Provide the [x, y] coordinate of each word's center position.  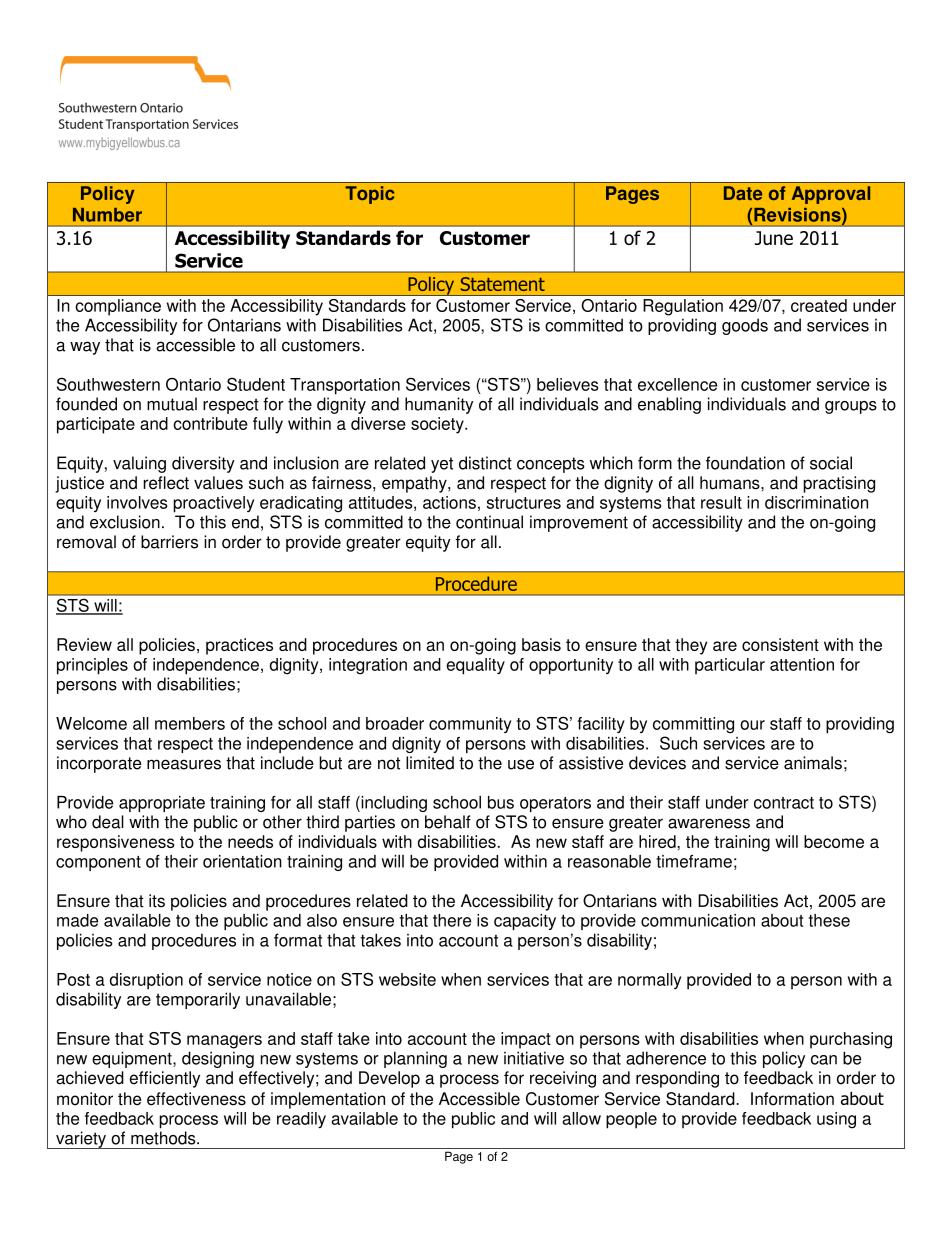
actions [449, 502]
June [774, 238]
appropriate [162, 804]
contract [784, 803]
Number [107, 215]
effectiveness [196, 1099]
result [721, 502]
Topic [369, 195]
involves [137, 502]
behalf [448, 822]
